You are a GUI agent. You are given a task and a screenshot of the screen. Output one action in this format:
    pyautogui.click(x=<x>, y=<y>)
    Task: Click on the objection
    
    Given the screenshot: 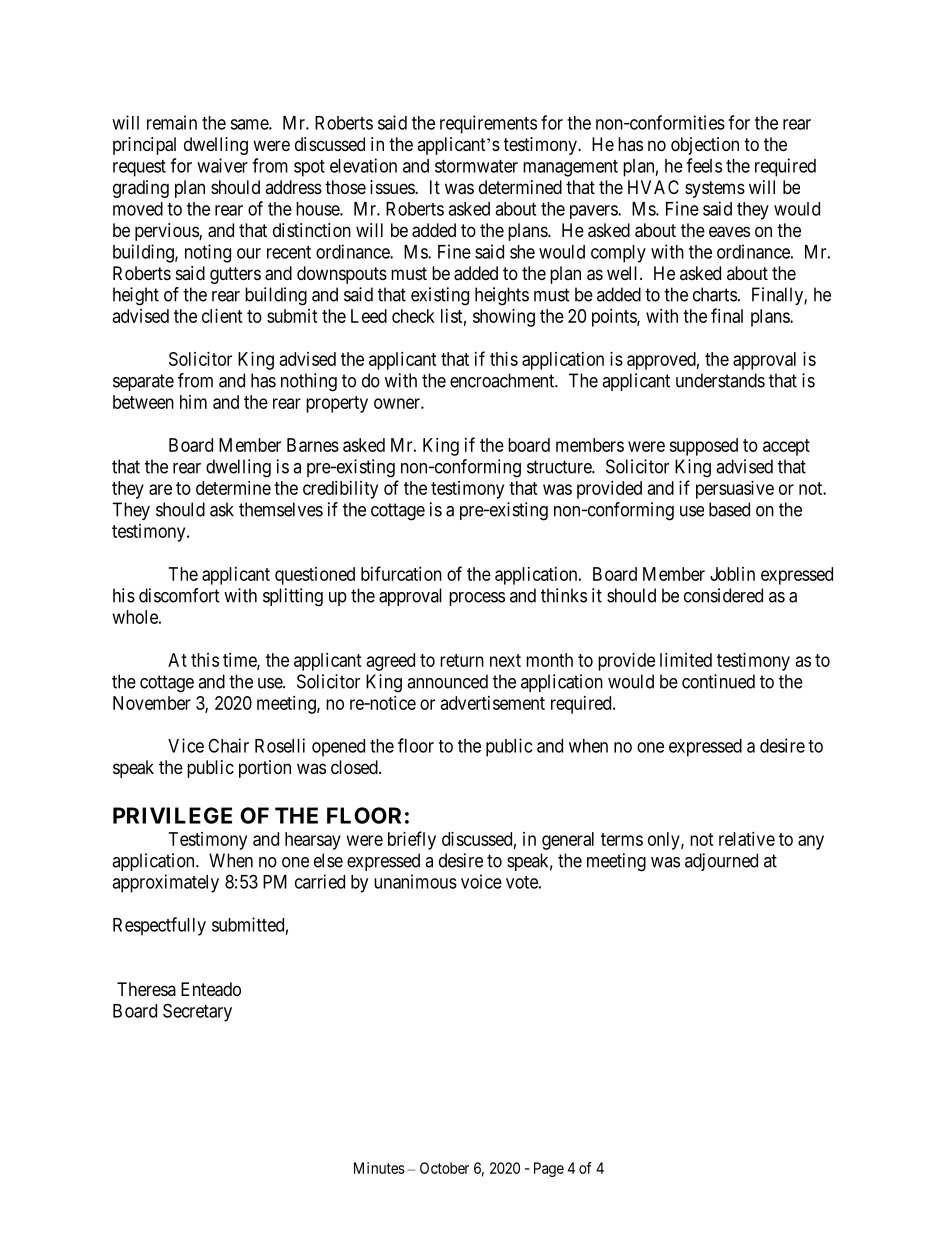 What is the action you would take?
    pyautogui.click(x=705, y=146)
